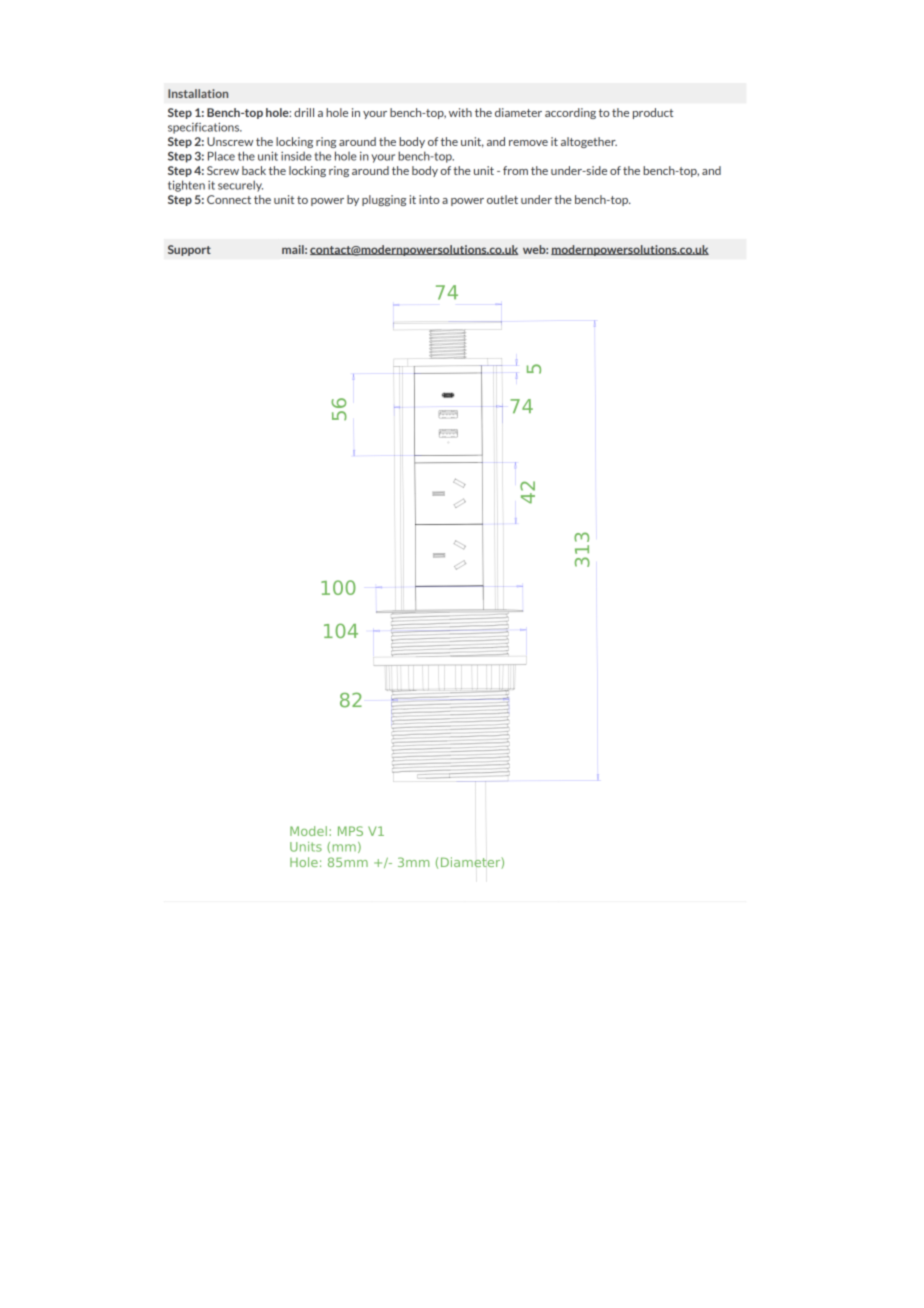 This page has height=1308, width=924. What do you see at coordinates (240, 186) in the page?
I see `securely` at bounding box center [240, 186].
